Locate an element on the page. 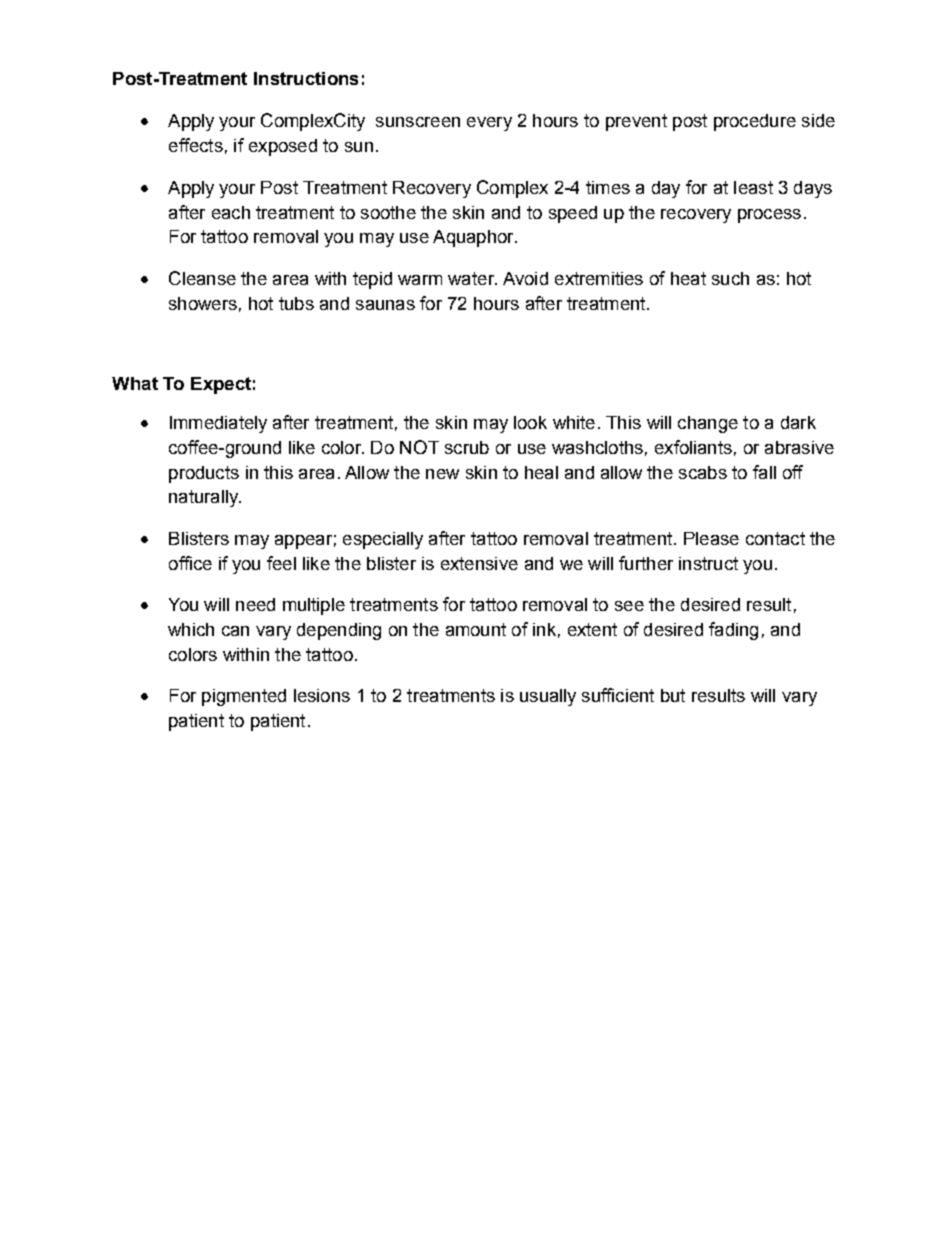 This image has height=1233, width=952. look is located at coordinates (530, 422).
